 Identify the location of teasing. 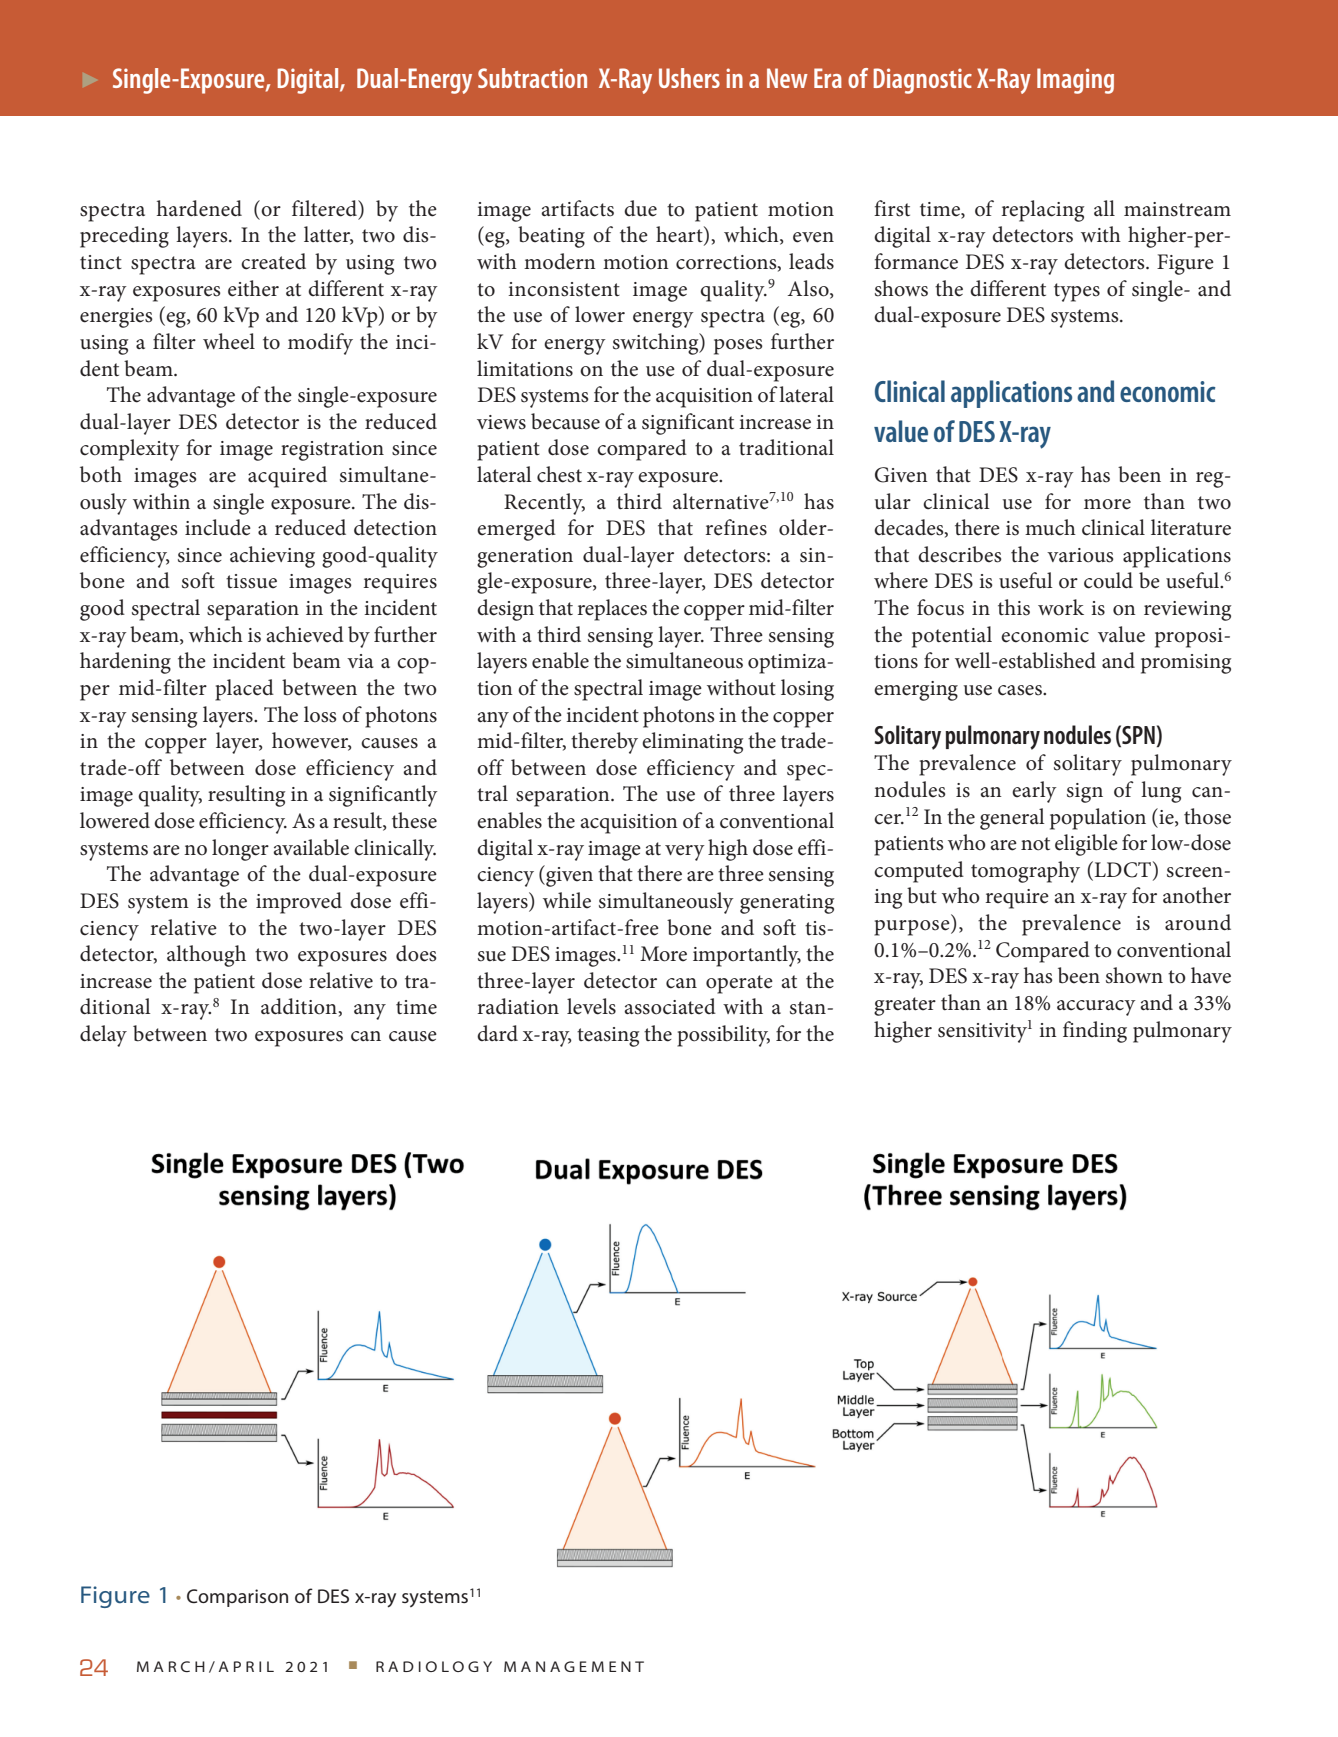
(608, 1037).
